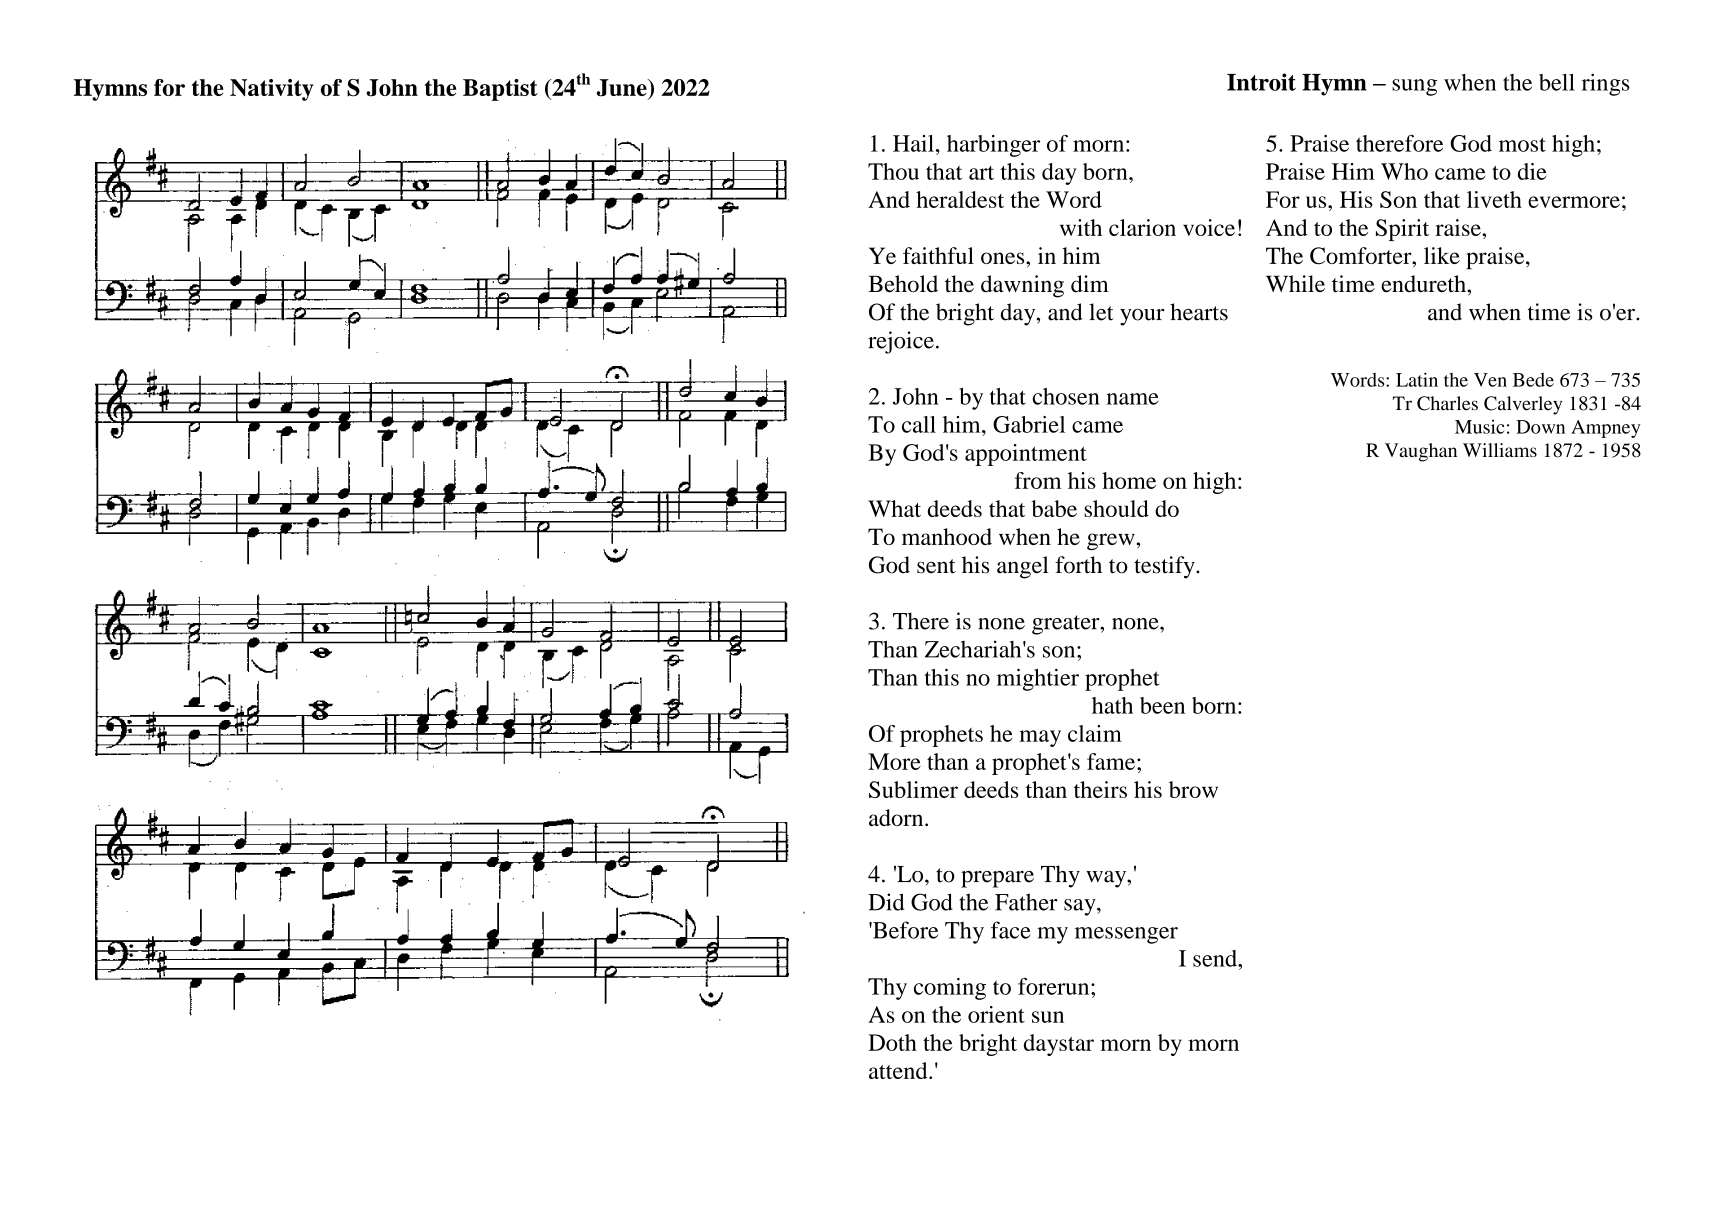 This screenshot has width=1714, height=1212. What do you see at coordinates (901, 342) in the screenshot?
I see `rejoice` at bounding box center [901, 342].
